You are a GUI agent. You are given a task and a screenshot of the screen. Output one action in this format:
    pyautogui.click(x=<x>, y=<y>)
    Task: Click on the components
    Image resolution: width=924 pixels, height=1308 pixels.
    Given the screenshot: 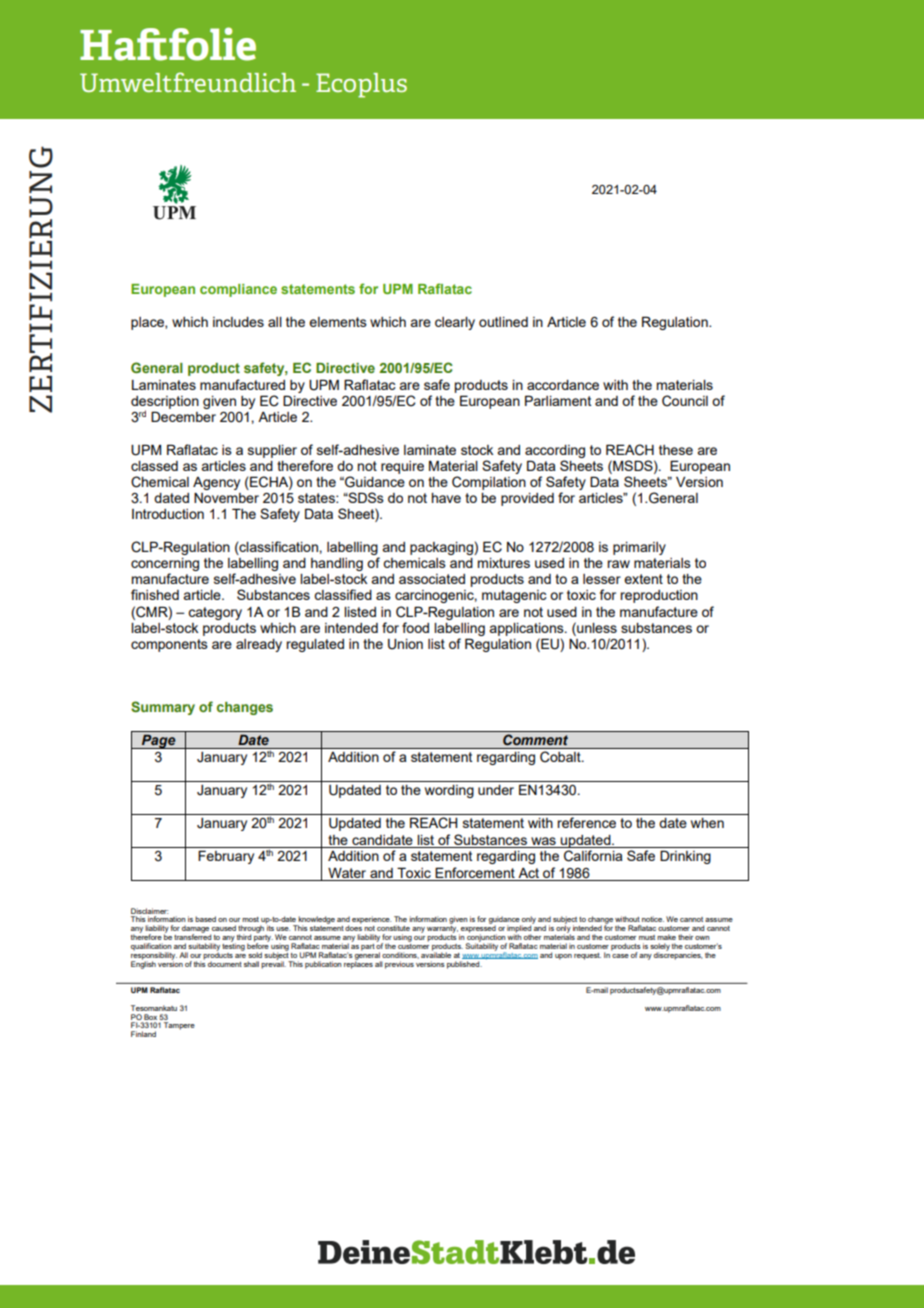 What is the action you would take?
    pyautogui.click(x=169, y=645)
